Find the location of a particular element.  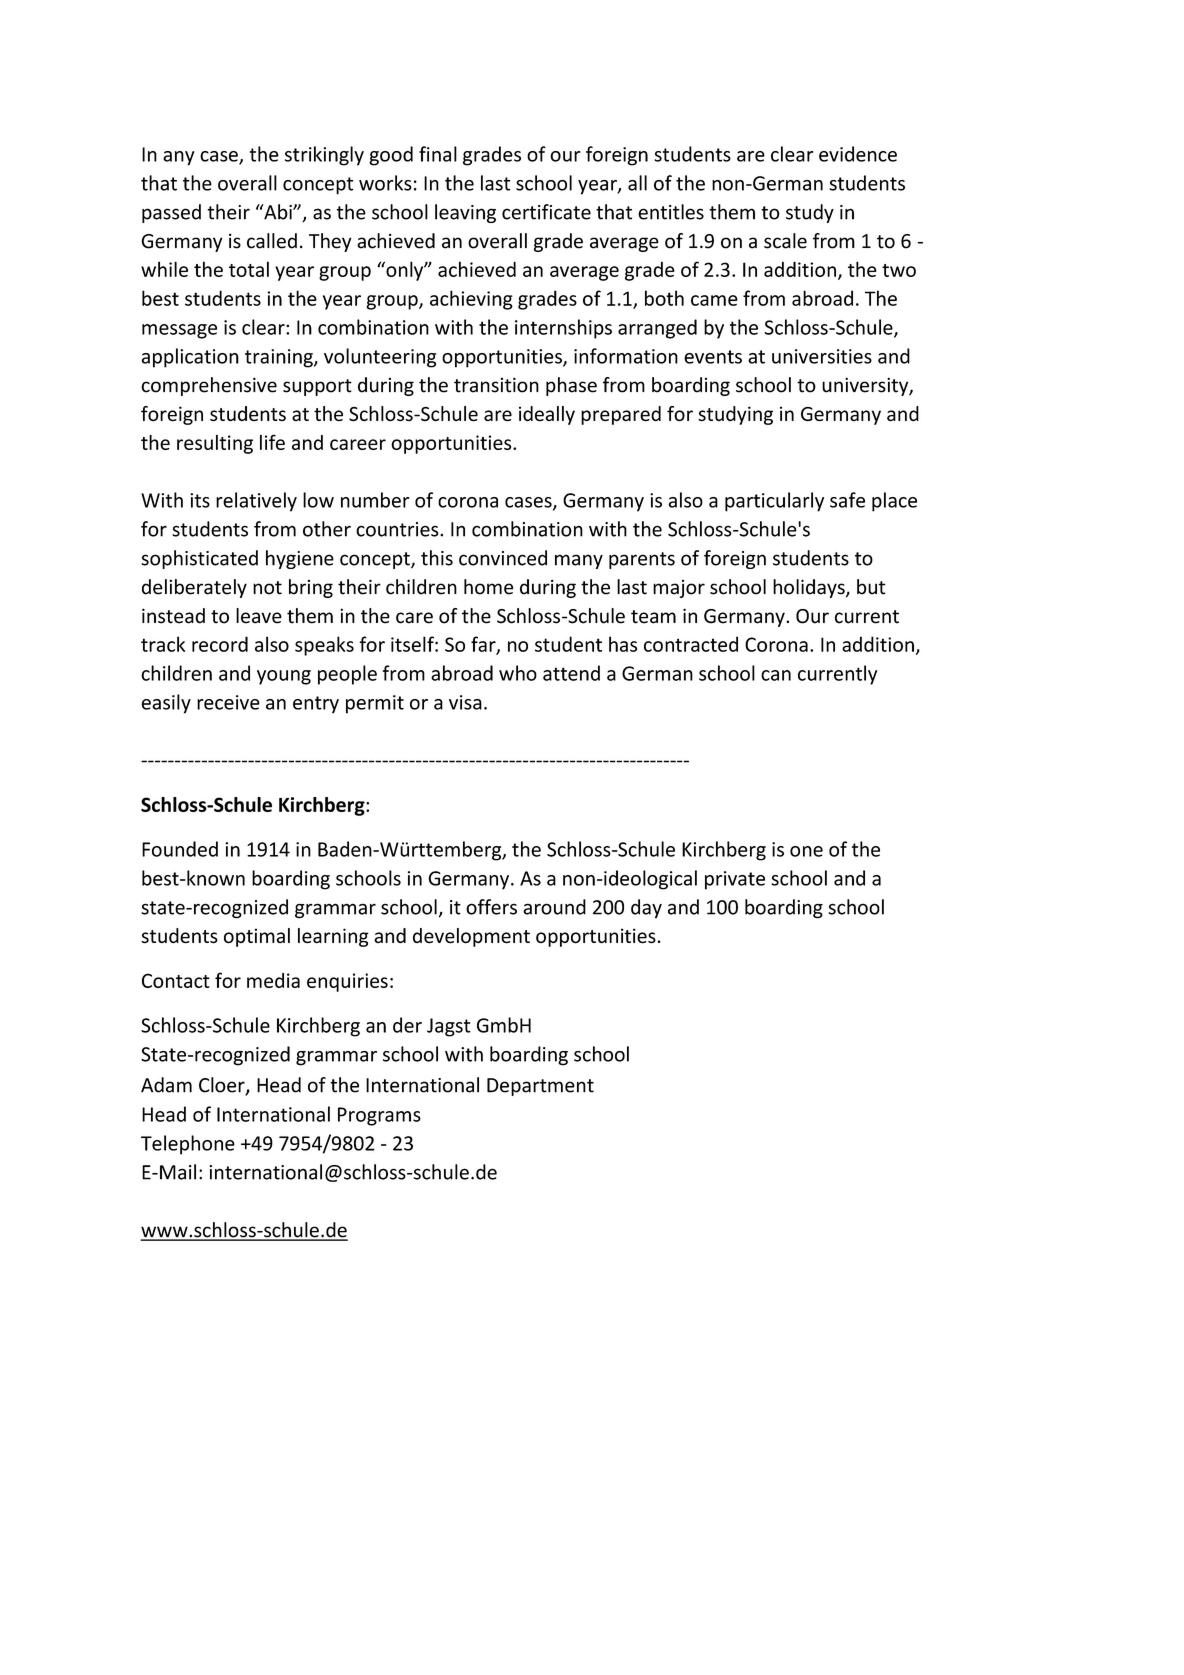

Founded is located at coordinates (180, 849).
